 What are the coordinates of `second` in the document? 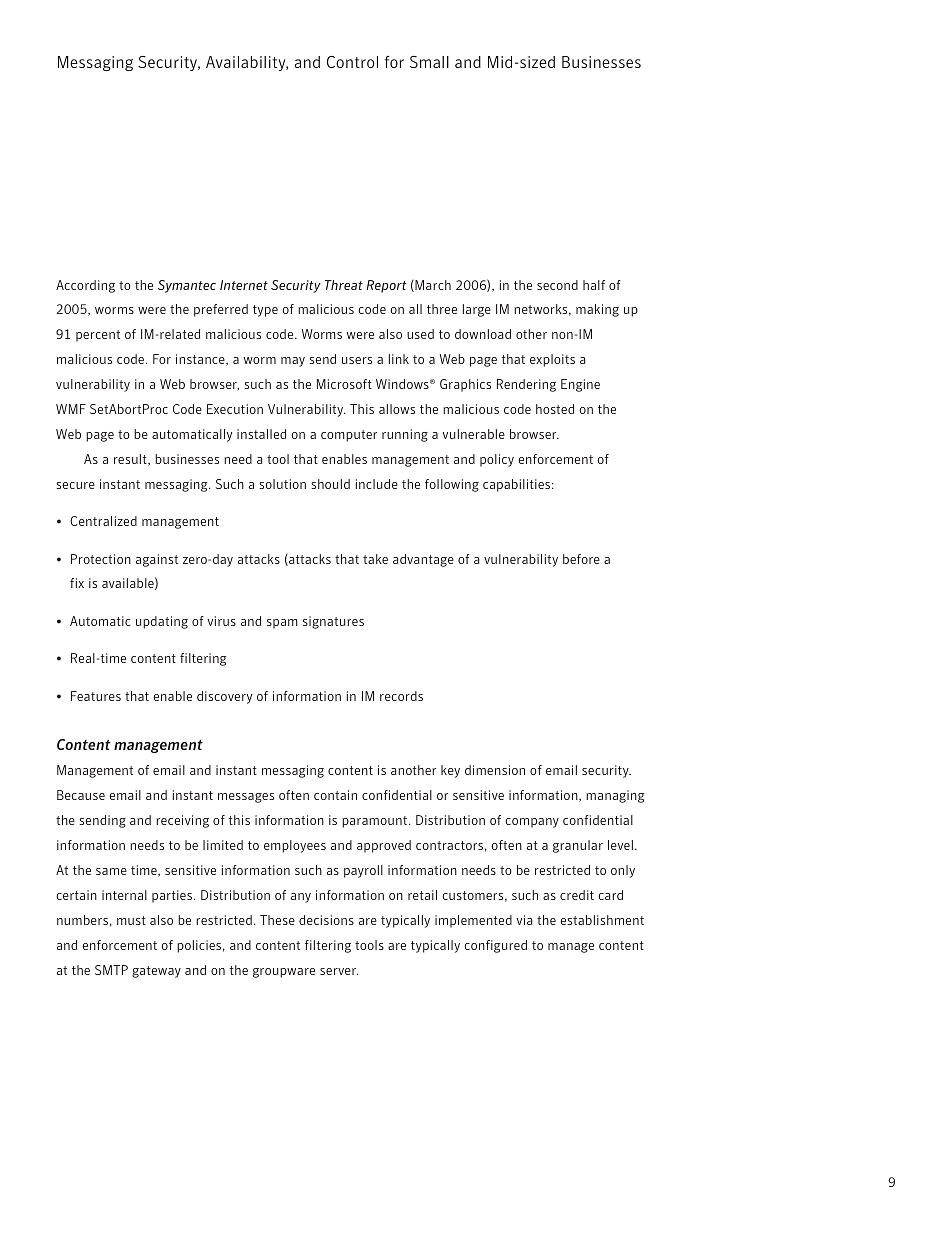 It's located at (557, 285).
